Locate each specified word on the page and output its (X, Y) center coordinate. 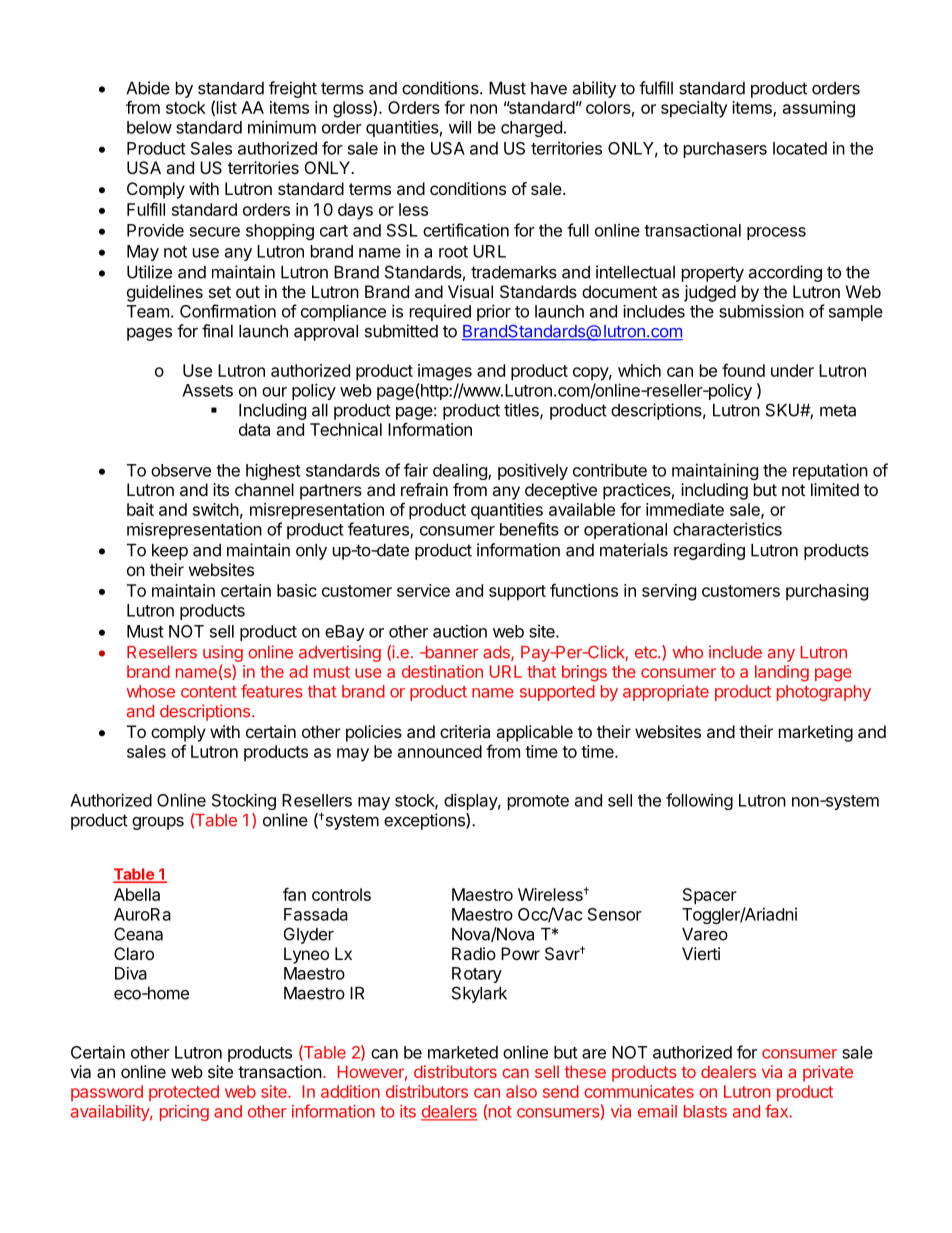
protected (184, 1093)
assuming (819, 109)
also (521, 1091)
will (460, 127)
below (149, 127)
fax (777, 1111)
